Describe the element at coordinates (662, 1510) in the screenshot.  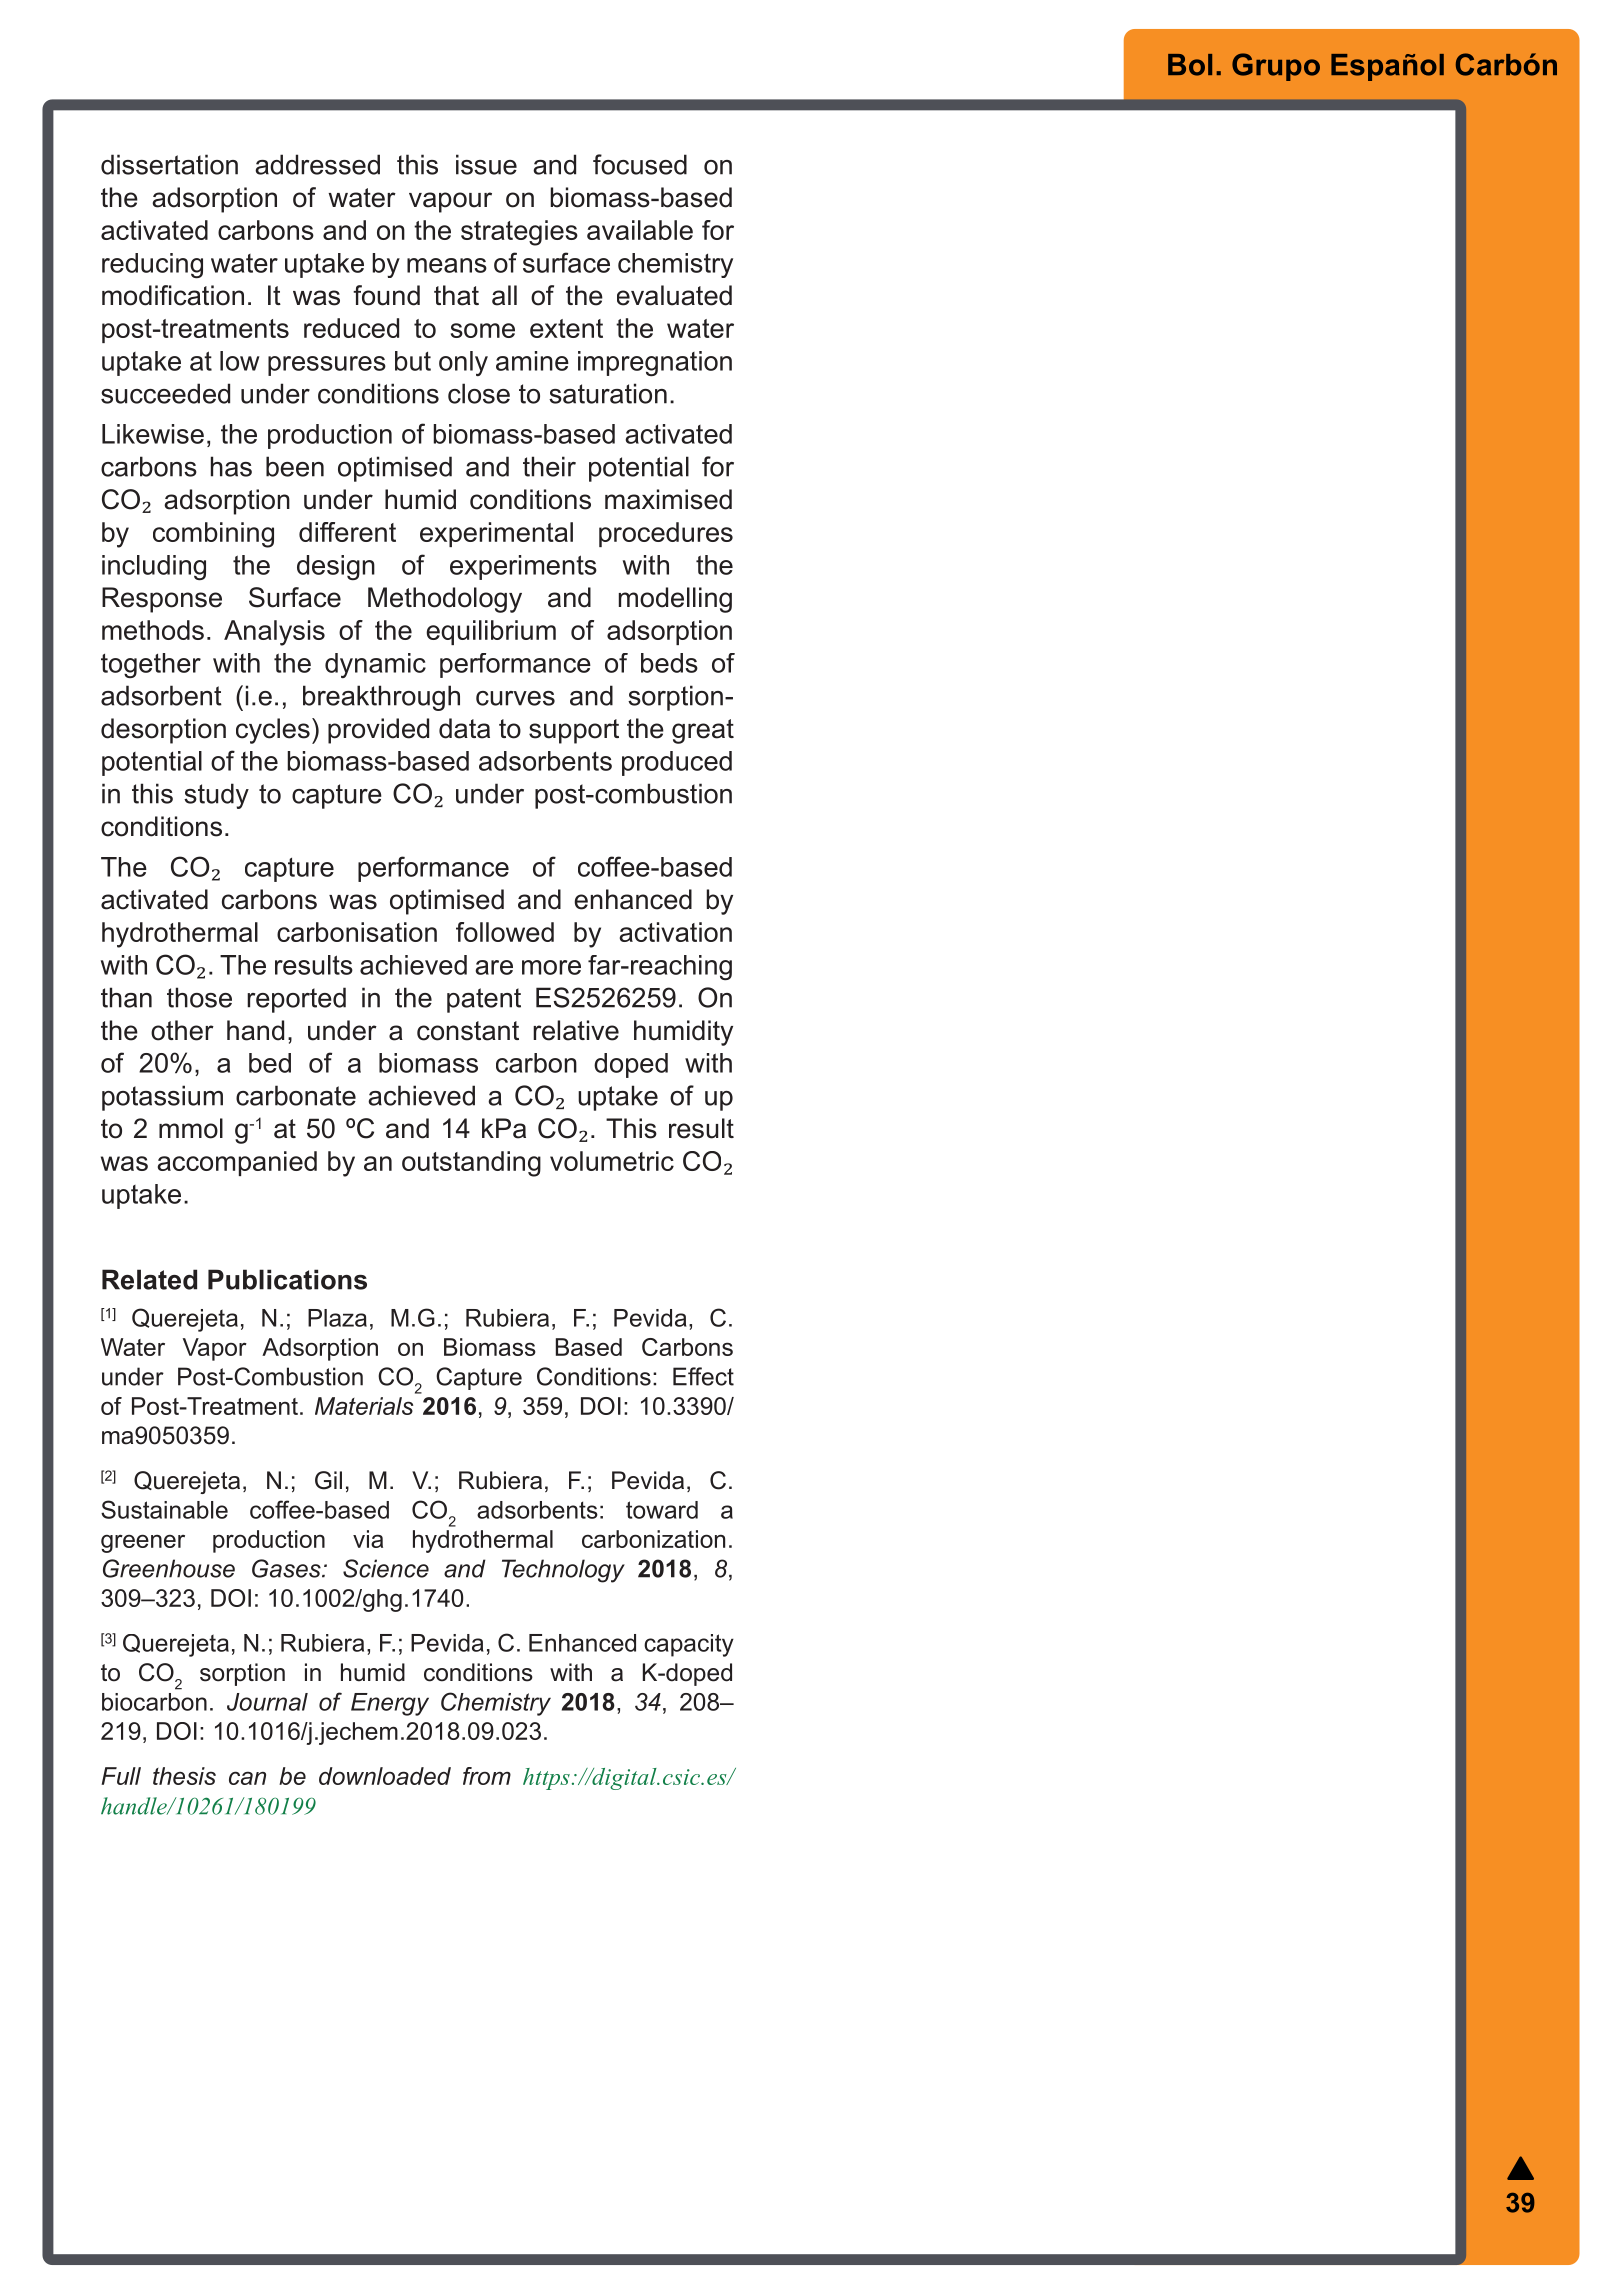
I see `toward` at that location.
